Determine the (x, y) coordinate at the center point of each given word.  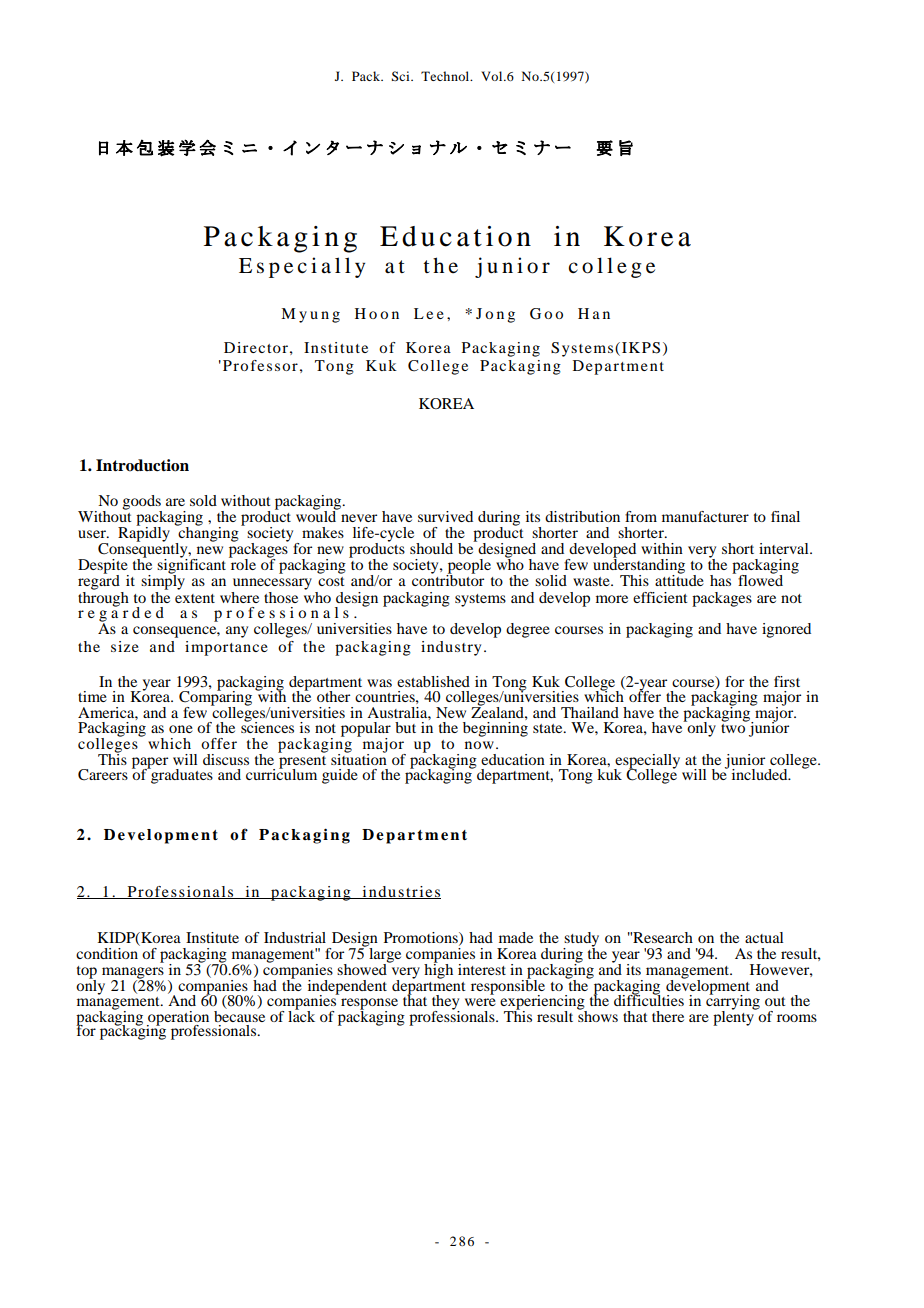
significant (191, 566)
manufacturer (705, 516)
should (431, 548)
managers (133, 974)
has (722, 579)
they (446, 1003)
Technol (446, 76)
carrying (733, 1002)
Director (256, 347)
